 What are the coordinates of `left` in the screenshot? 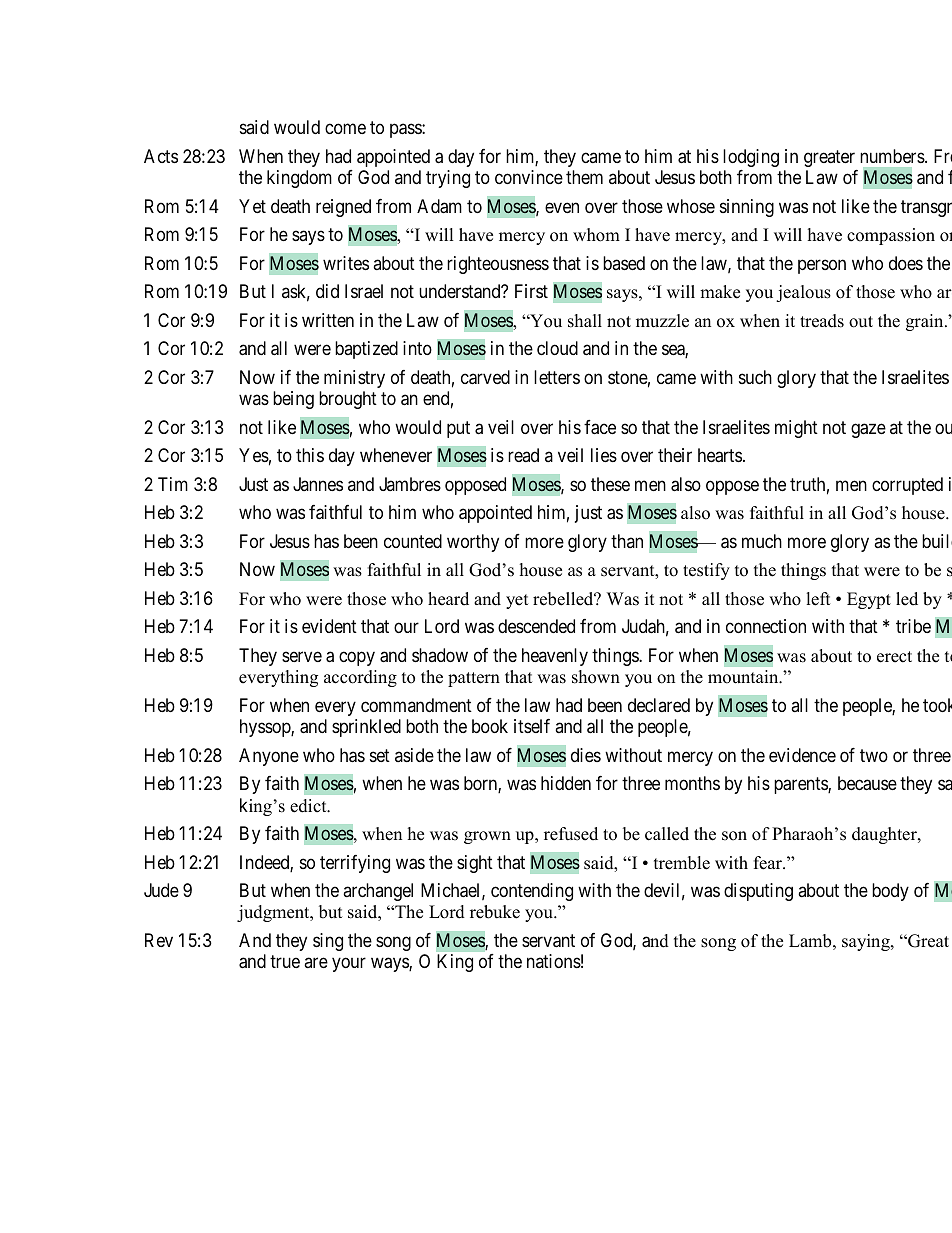 It's located at (818, 599).
